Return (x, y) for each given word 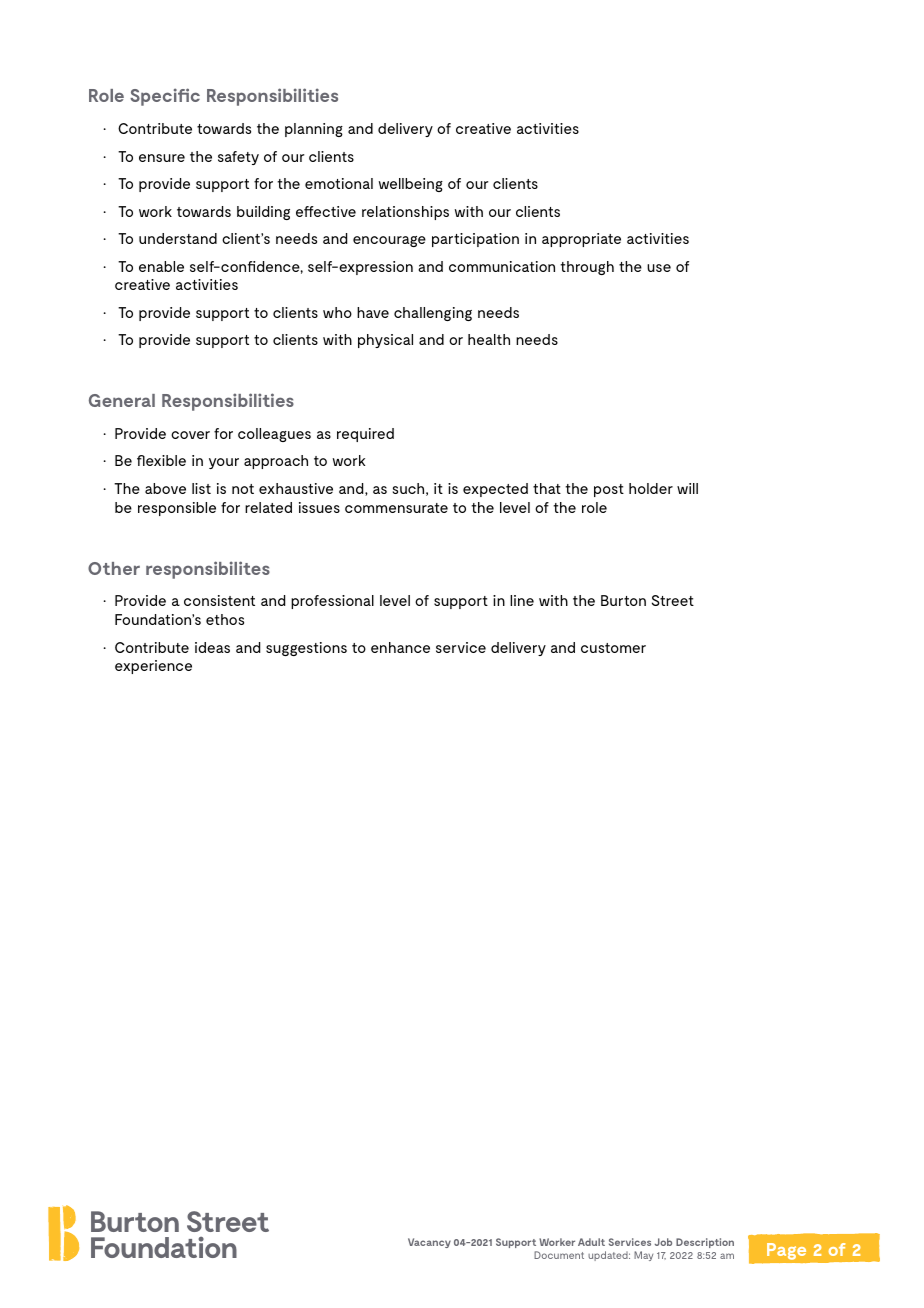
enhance (400, 647)
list (201, 488)
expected (495, 490)
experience (153, 667)
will (687, 488)
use (659, 268)
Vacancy (429, 1243)
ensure (162, 158)
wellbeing (411, 185)
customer (613, 648)
